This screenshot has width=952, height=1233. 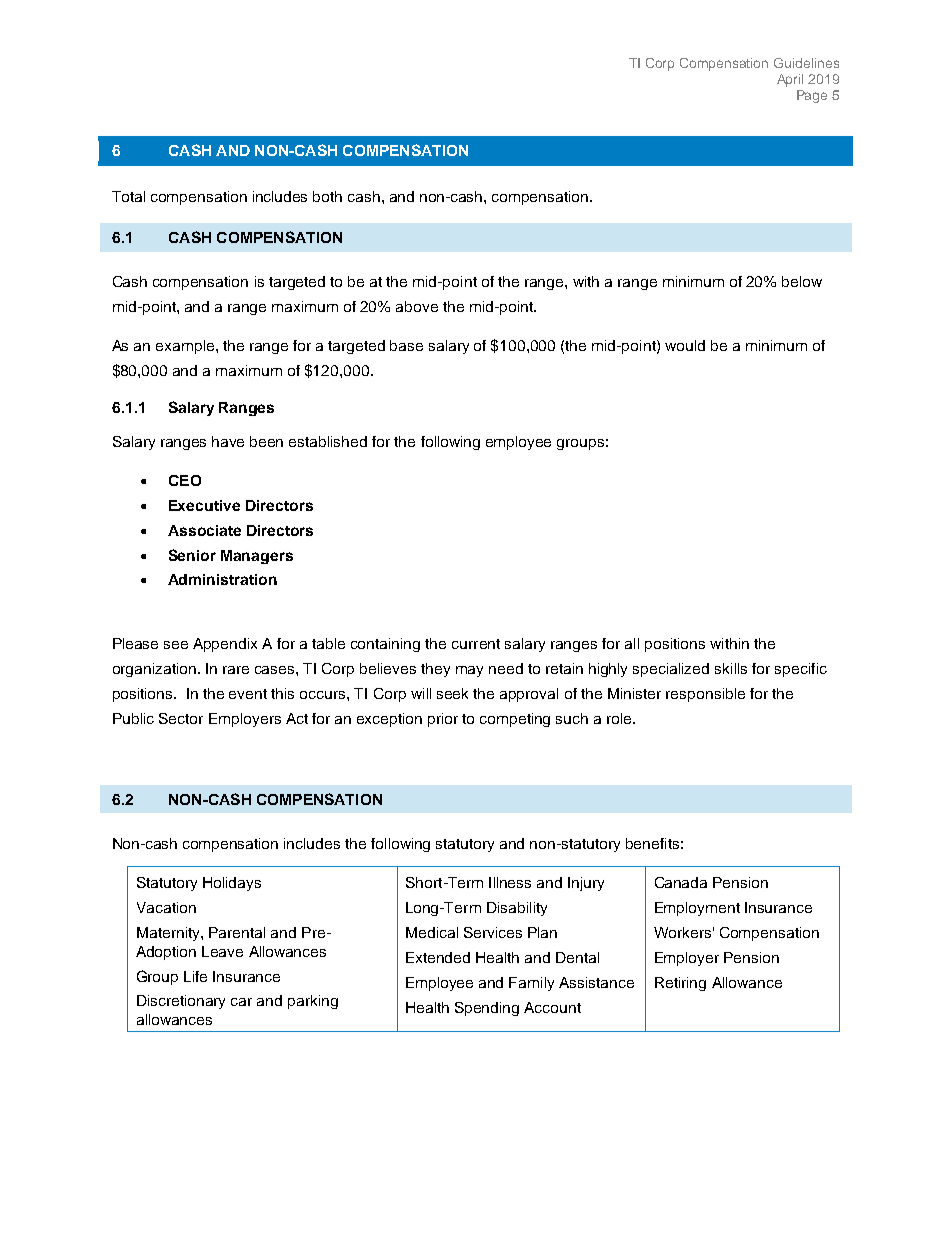 What do you see at coordinates (790, 80) in the screenshot?
I see `April` at bounding box center [790, 80].
